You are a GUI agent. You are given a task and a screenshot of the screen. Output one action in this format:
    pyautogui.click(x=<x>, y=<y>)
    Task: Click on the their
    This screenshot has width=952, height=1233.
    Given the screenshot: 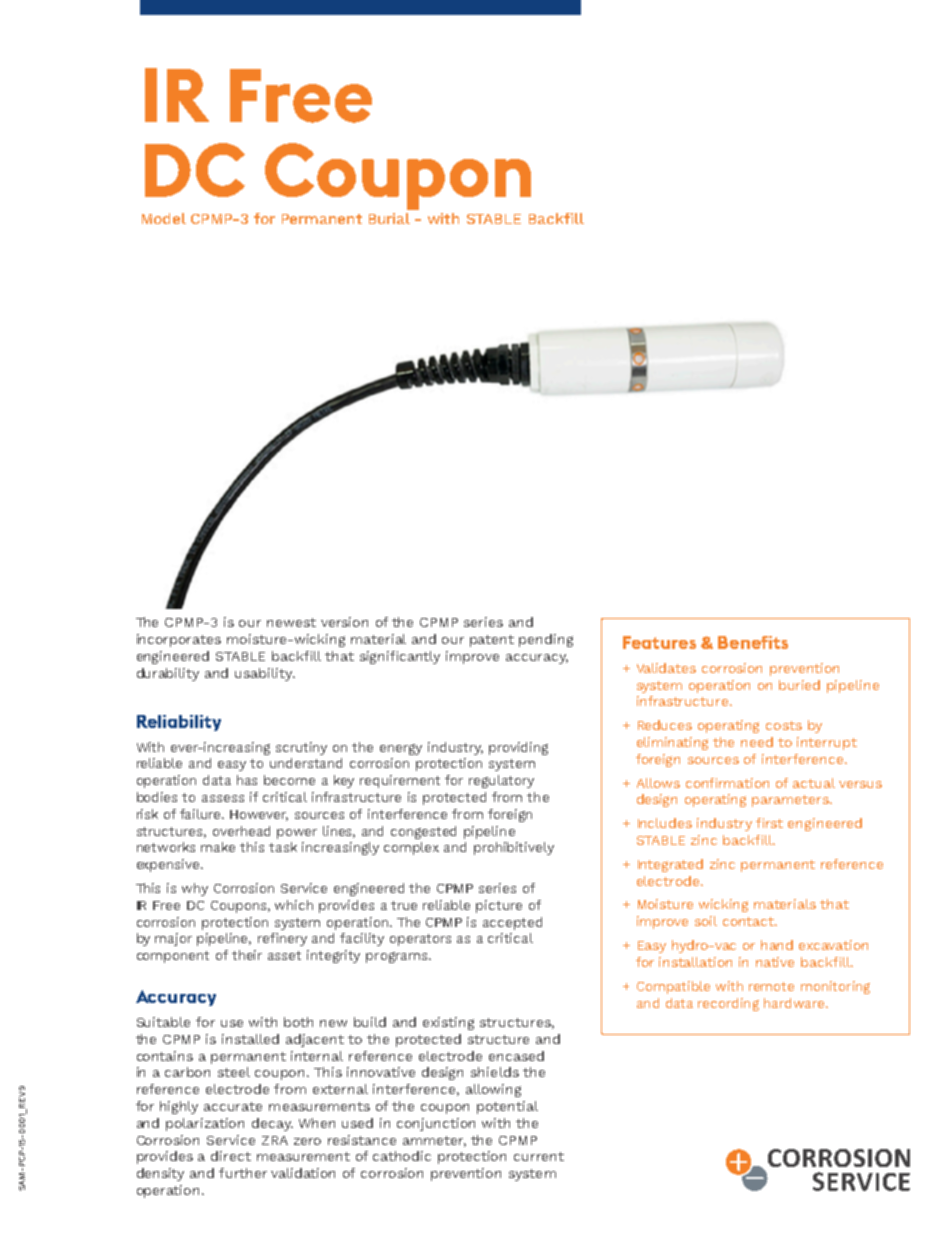 What is the action you would take?
    pyautogui.click(x=247, y=955)
